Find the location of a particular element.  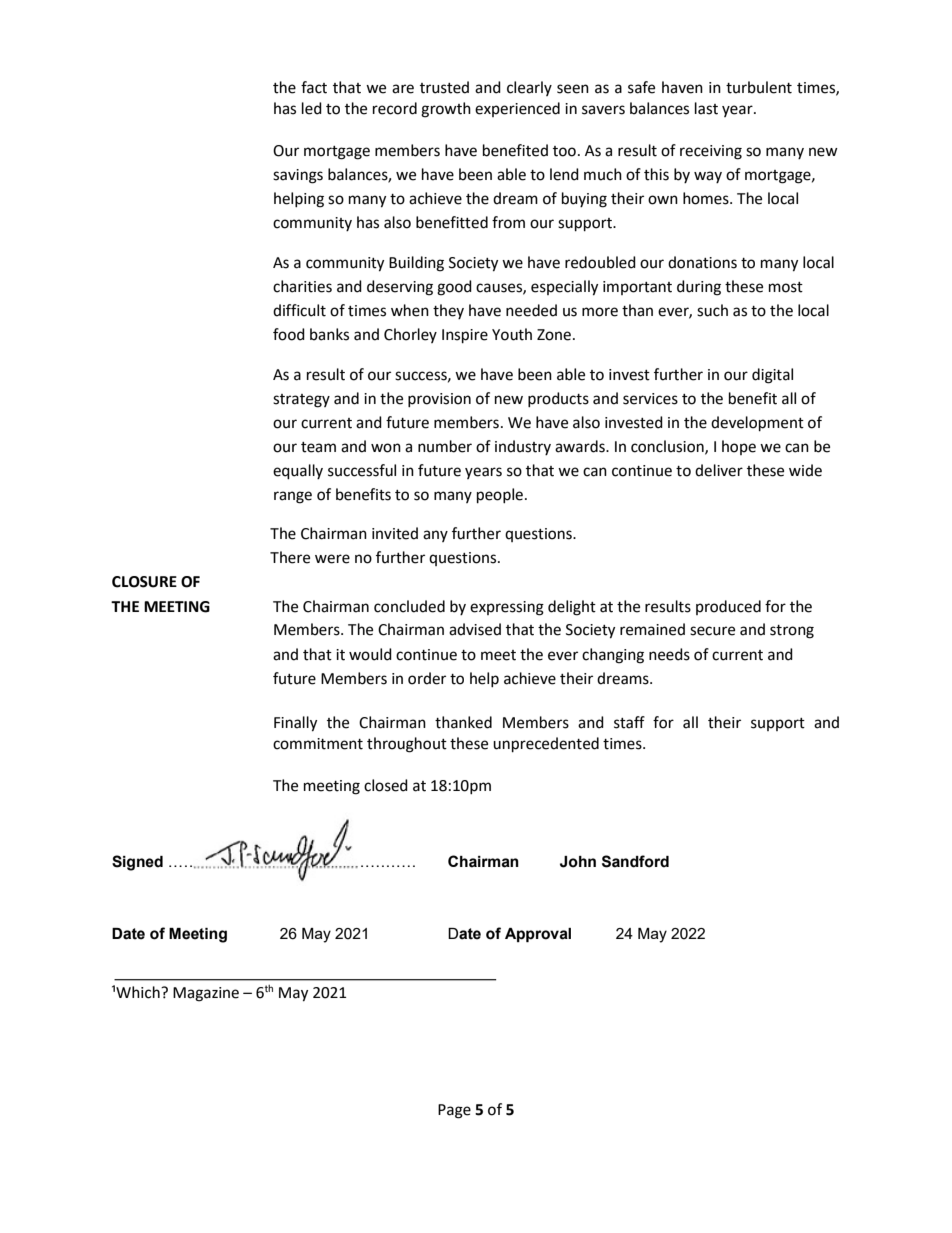

throughout is located at coordinates (407, 745).
